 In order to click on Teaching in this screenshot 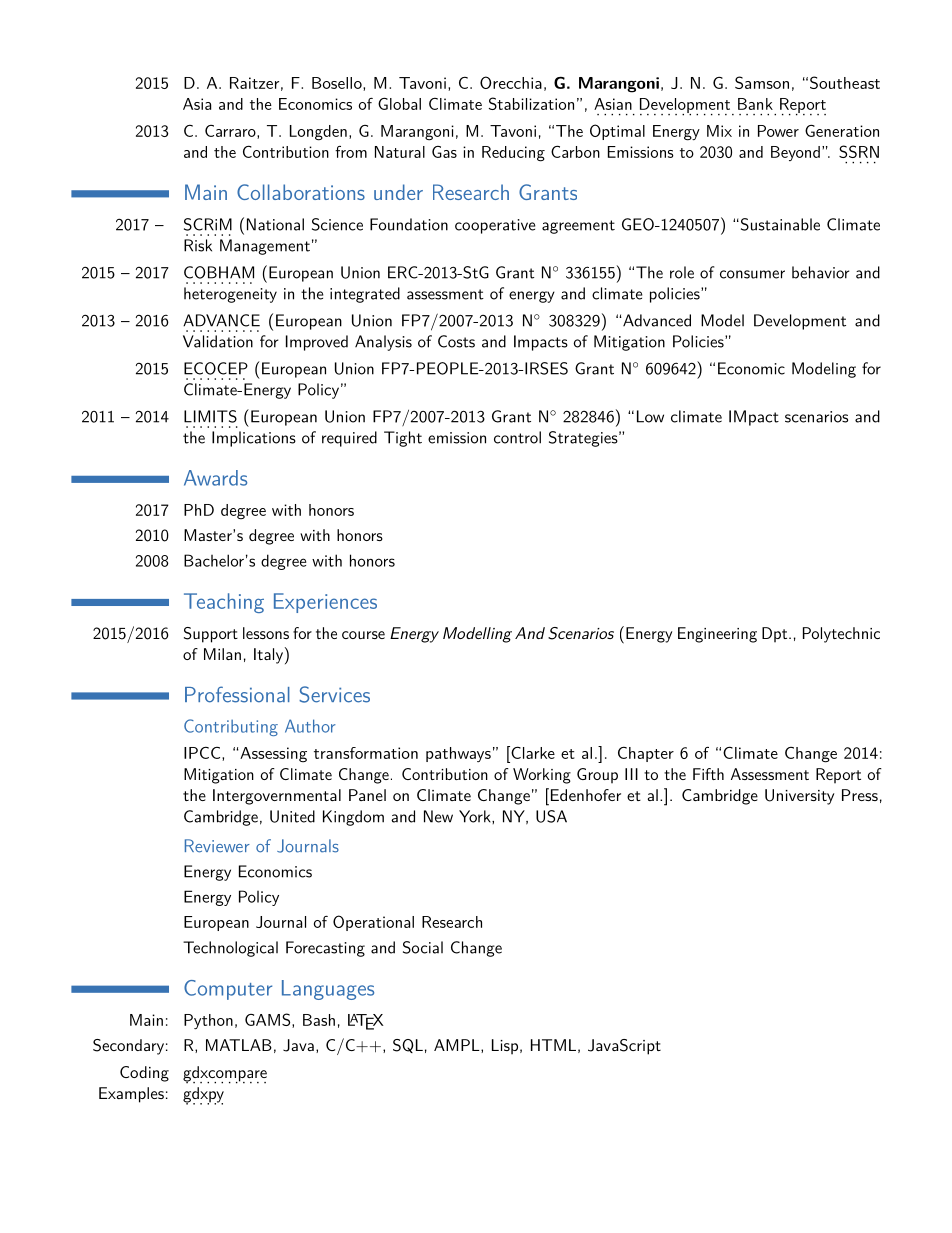, I will do `click(224, 603)`.
